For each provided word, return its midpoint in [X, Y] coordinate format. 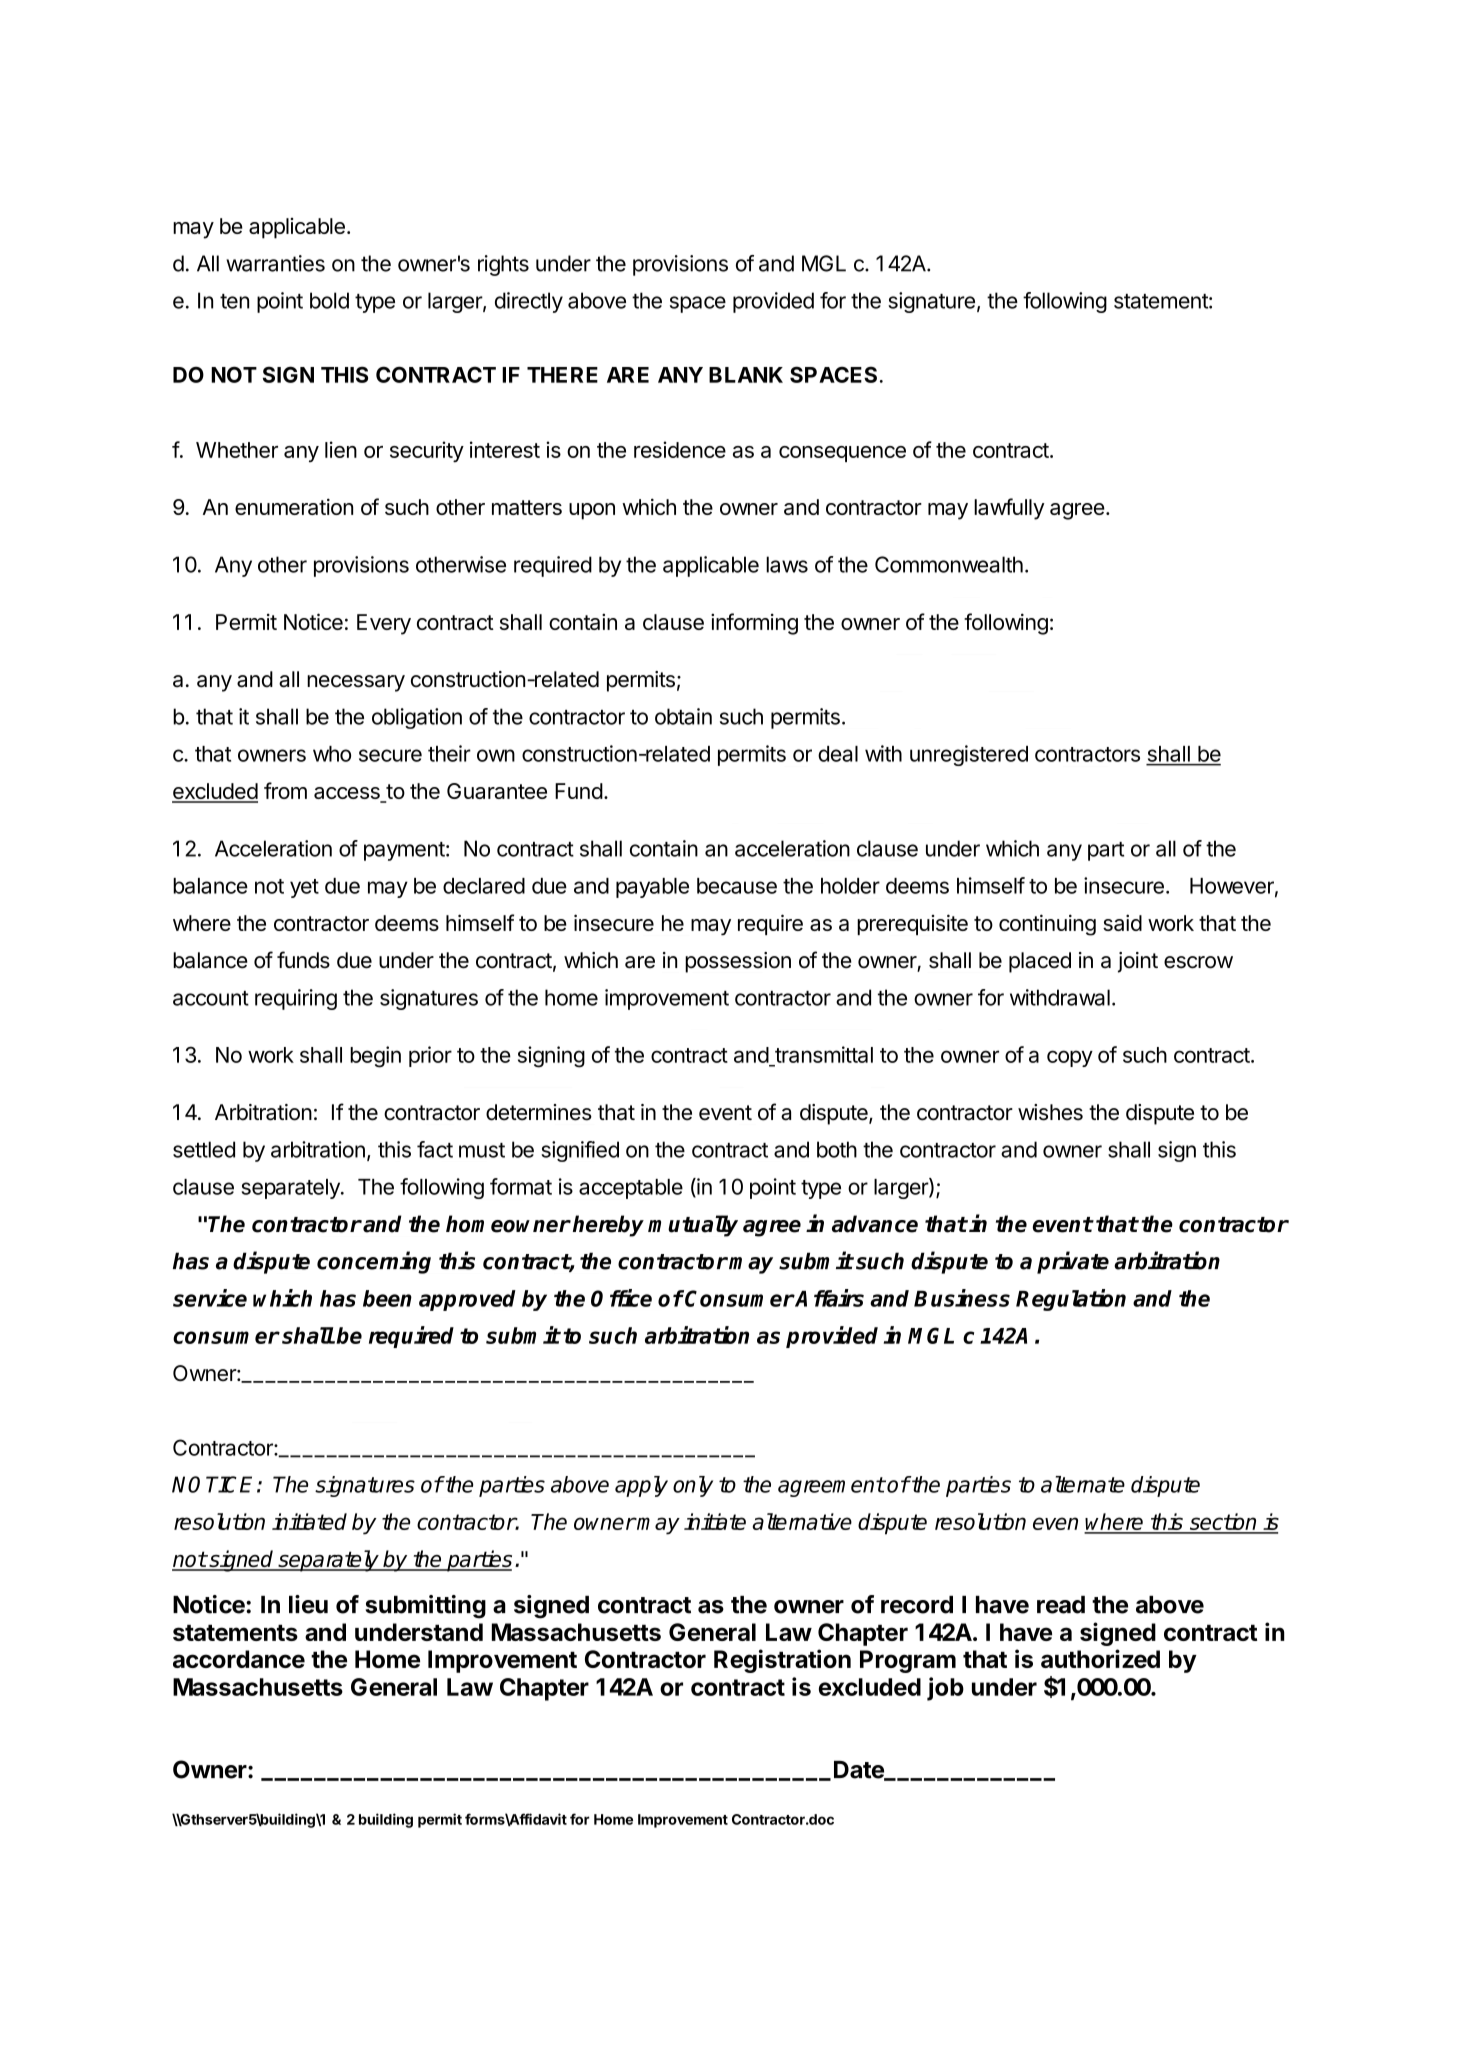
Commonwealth [949, 564]
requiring [296, 999]
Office [621, 1298]
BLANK [746, 375]
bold [329, 300]
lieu [308, 1604]
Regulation [1071, 1300]
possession [738, 962]
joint [1138, 962]
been [387, 1298]
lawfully [1009, 509]
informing [754, 624]
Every [384, 624]
